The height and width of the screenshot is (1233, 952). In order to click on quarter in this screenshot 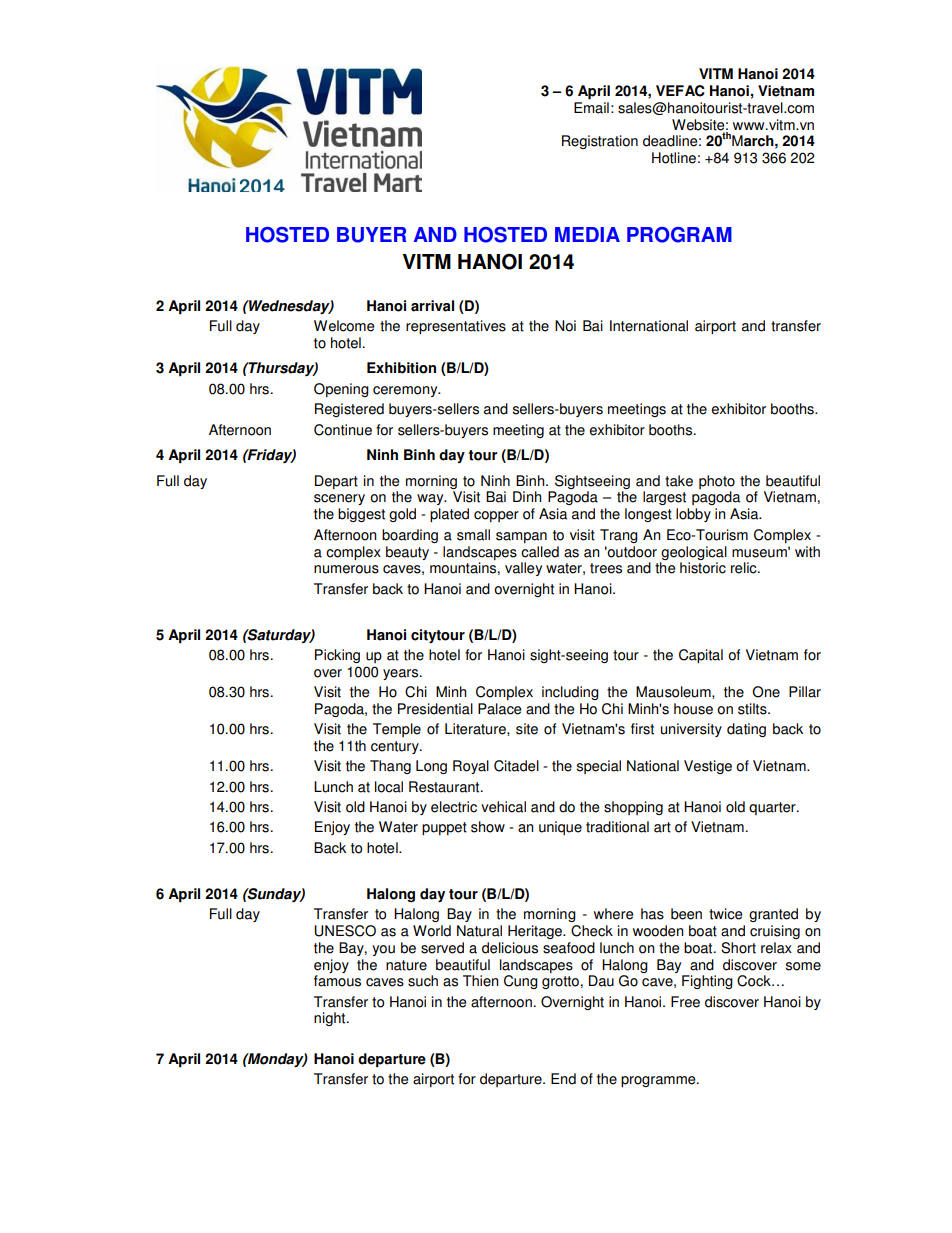, I will do `click(773, 808)`.
